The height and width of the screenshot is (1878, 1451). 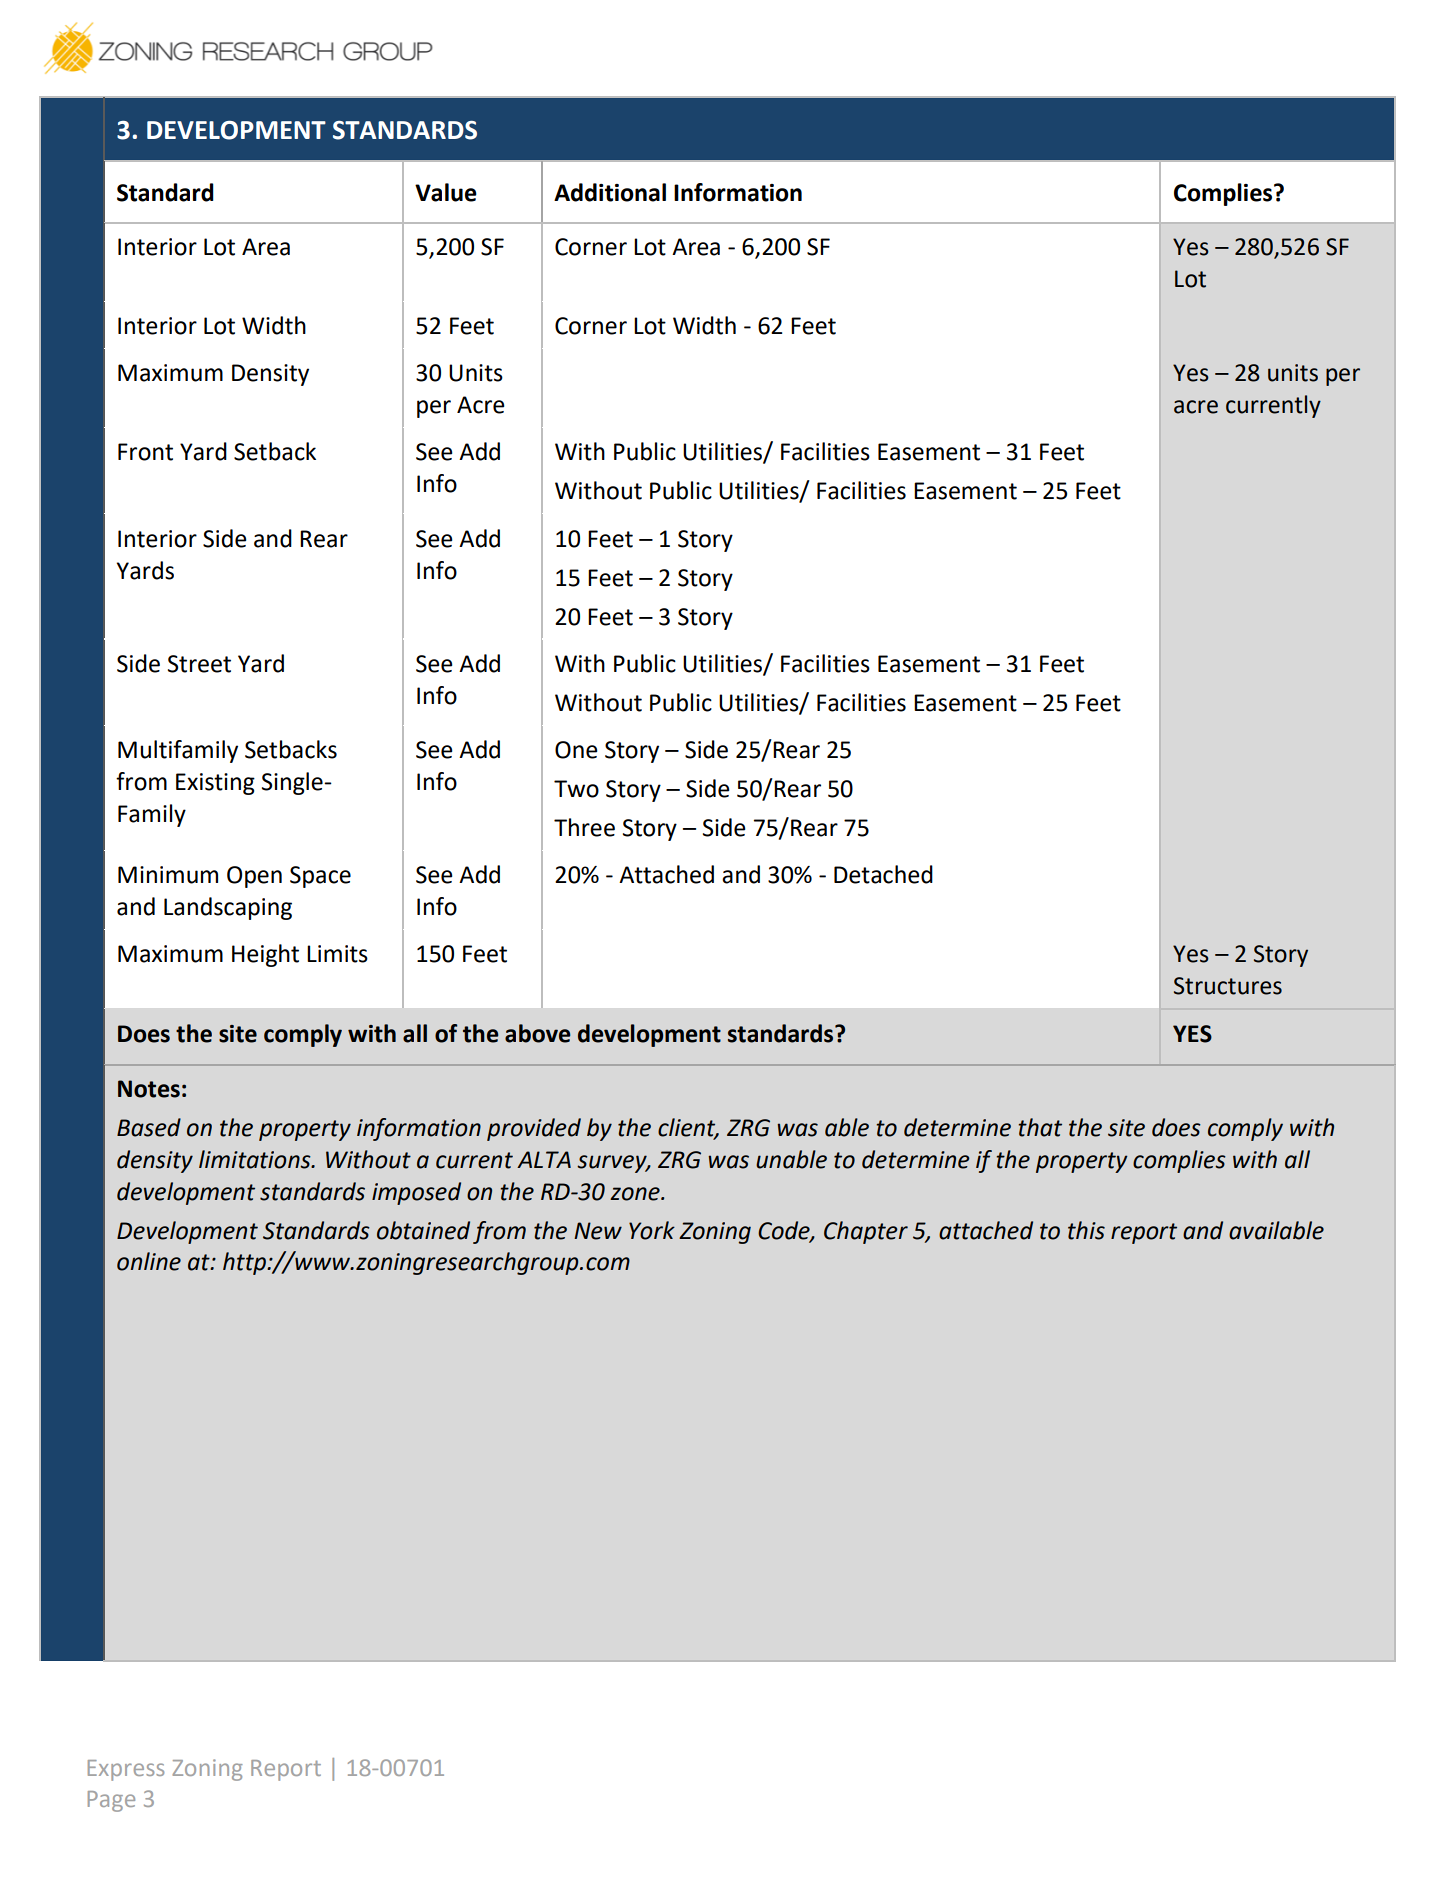 I want to click on Detached, so click(x=883, y=874).
